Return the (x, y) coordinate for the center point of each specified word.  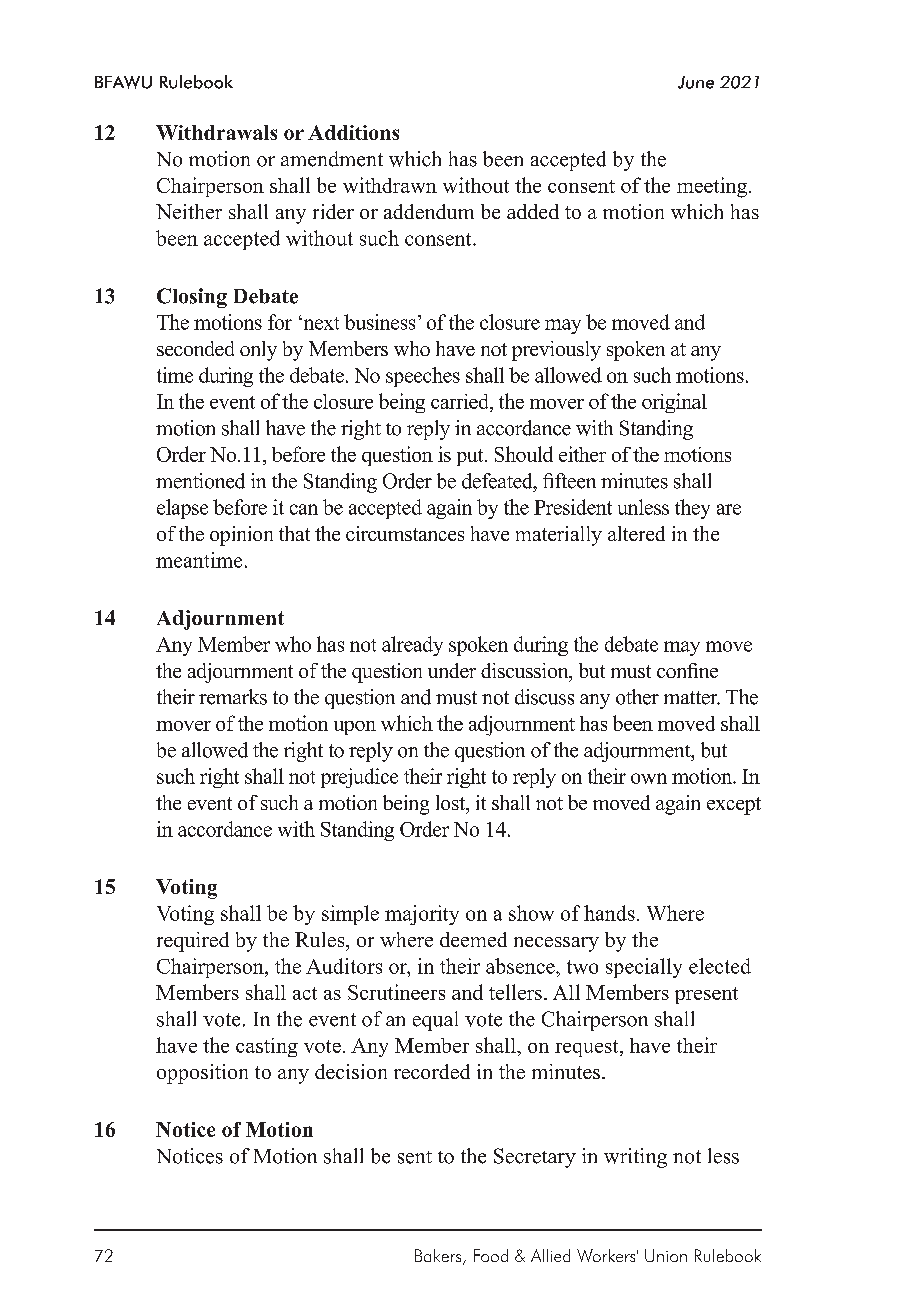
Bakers (439, 1257)
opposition (202, 1074)
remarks (233, 697)
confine (687, 670)
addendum (429, 211)
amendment (332, 159)
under (452, 670)
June (696, 82)
